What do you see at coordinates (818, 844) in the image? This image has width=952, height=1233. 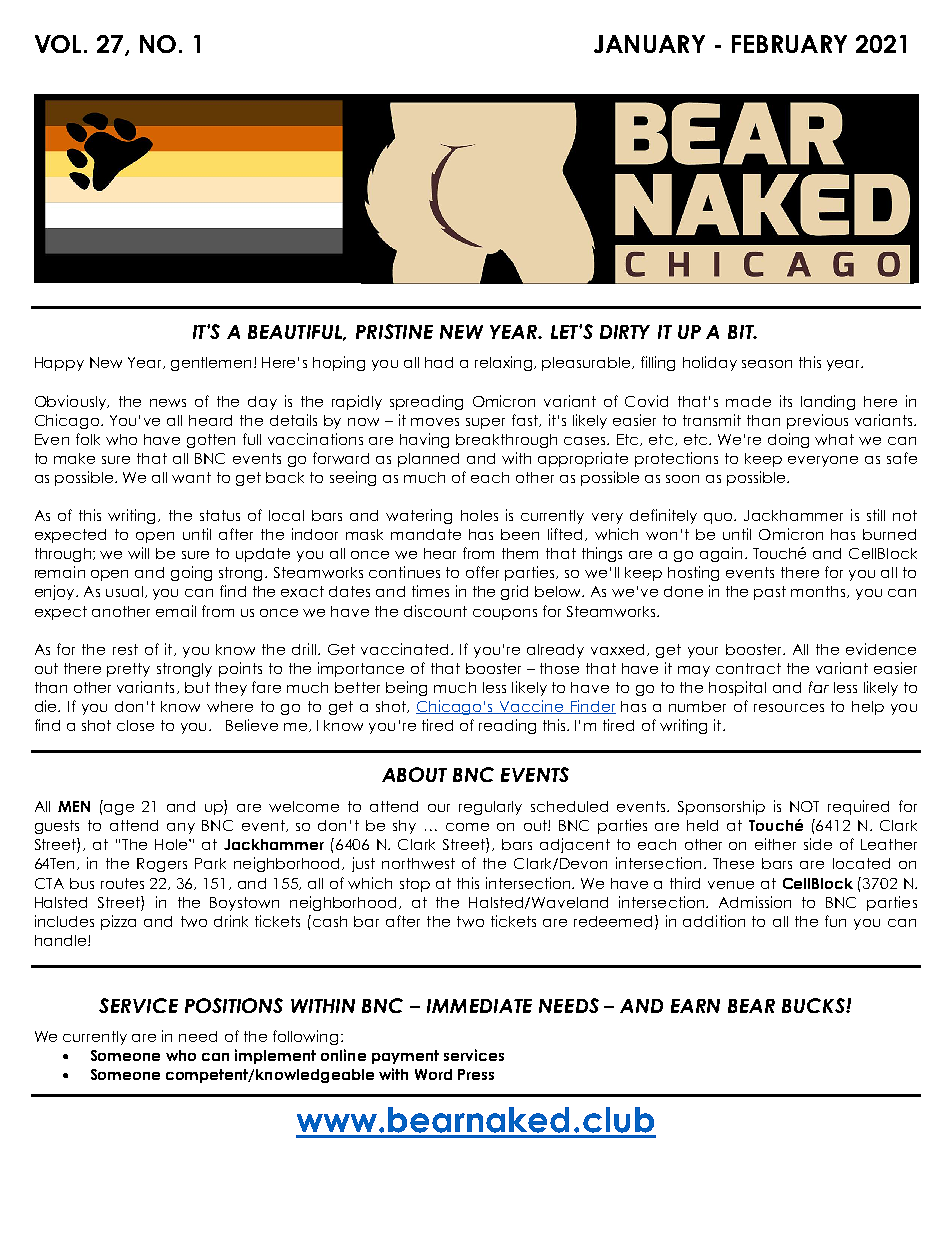 I see `side` at bounding box center [818, 844].
